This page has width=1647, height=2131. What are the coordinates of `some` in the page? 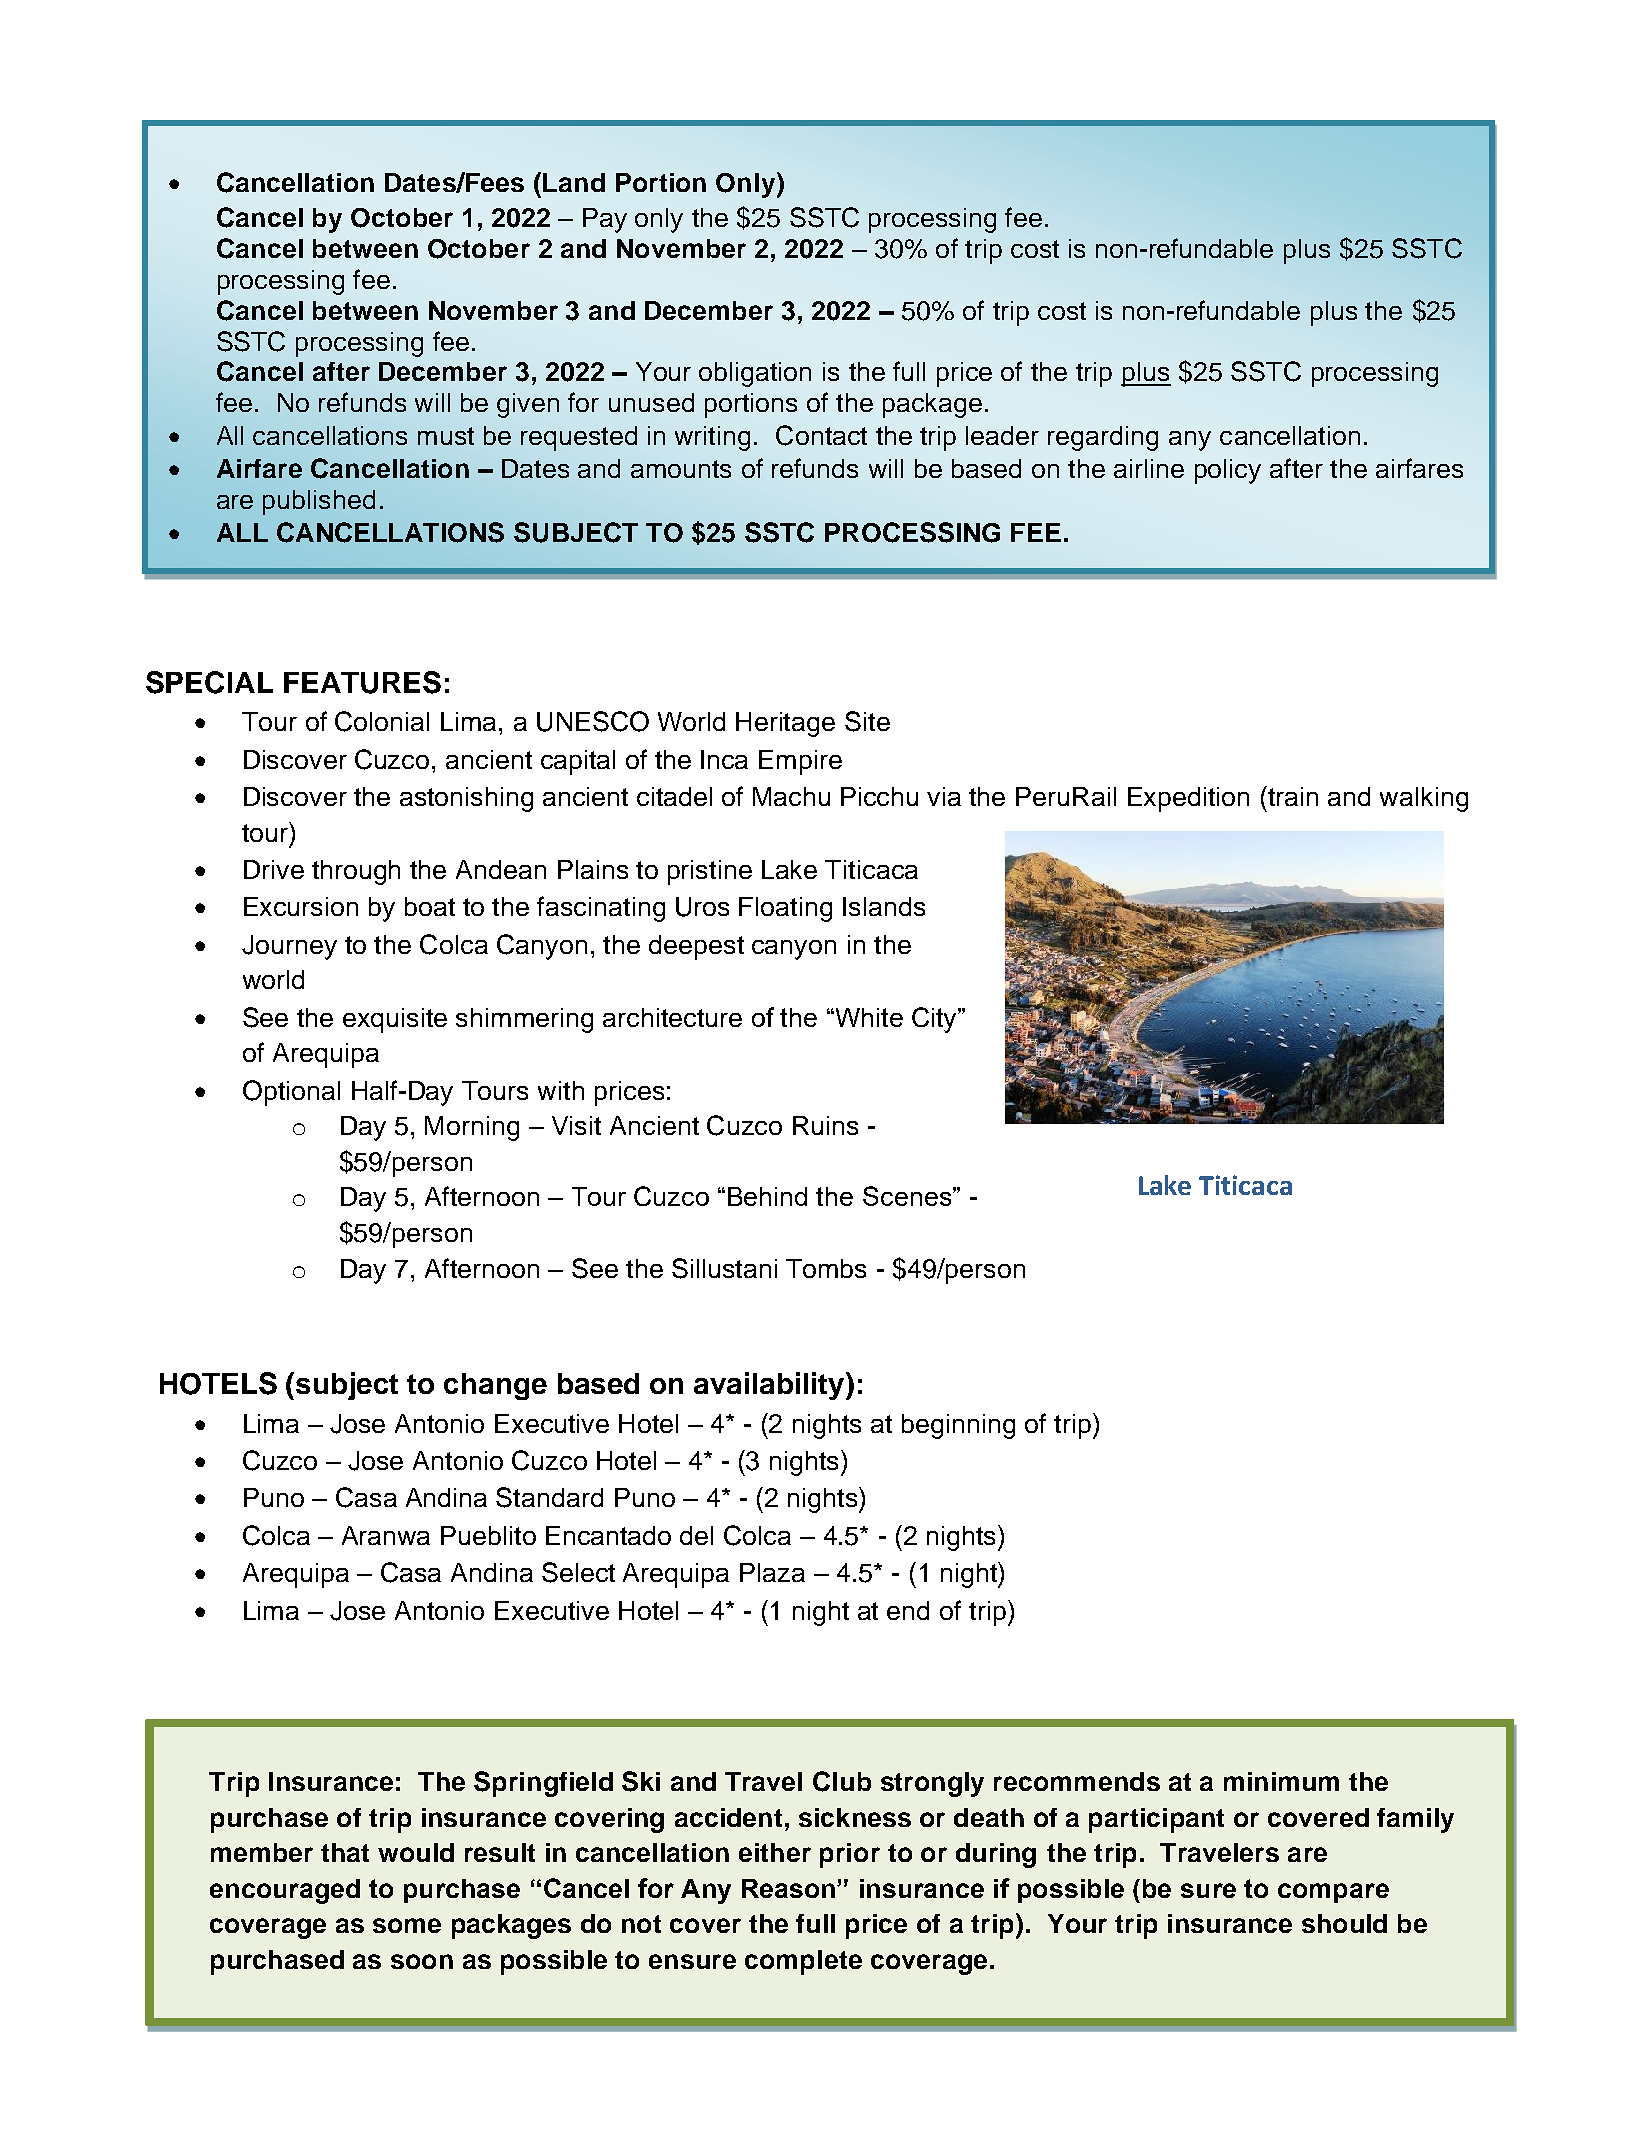 It's located at (407, 1925).
